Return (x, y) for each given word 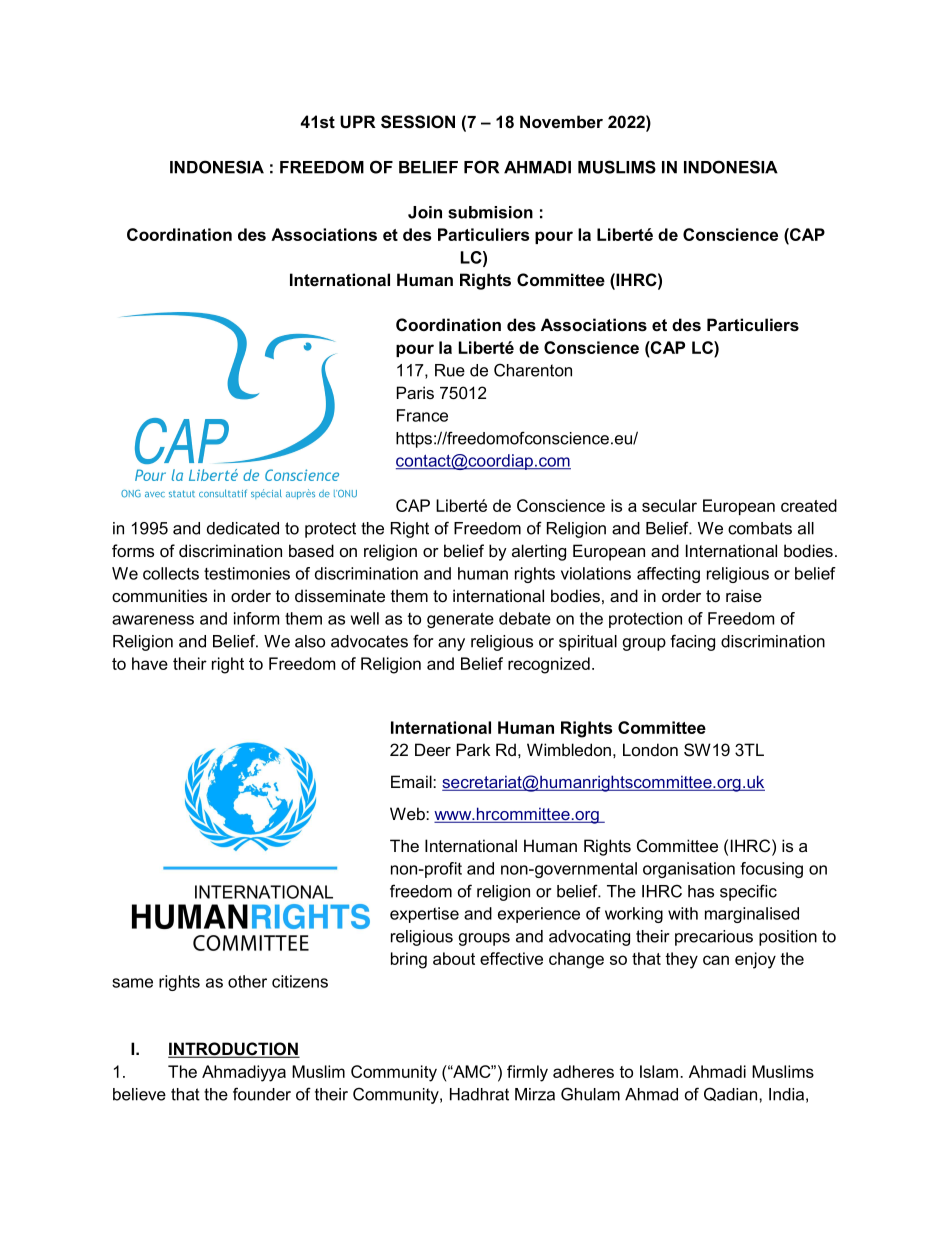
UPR (358, 122)
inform (256, 618)
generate (460, 620)
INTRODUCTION (234, 1050)
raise (744, 596)
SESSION (418, 122)
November (561, 121)
